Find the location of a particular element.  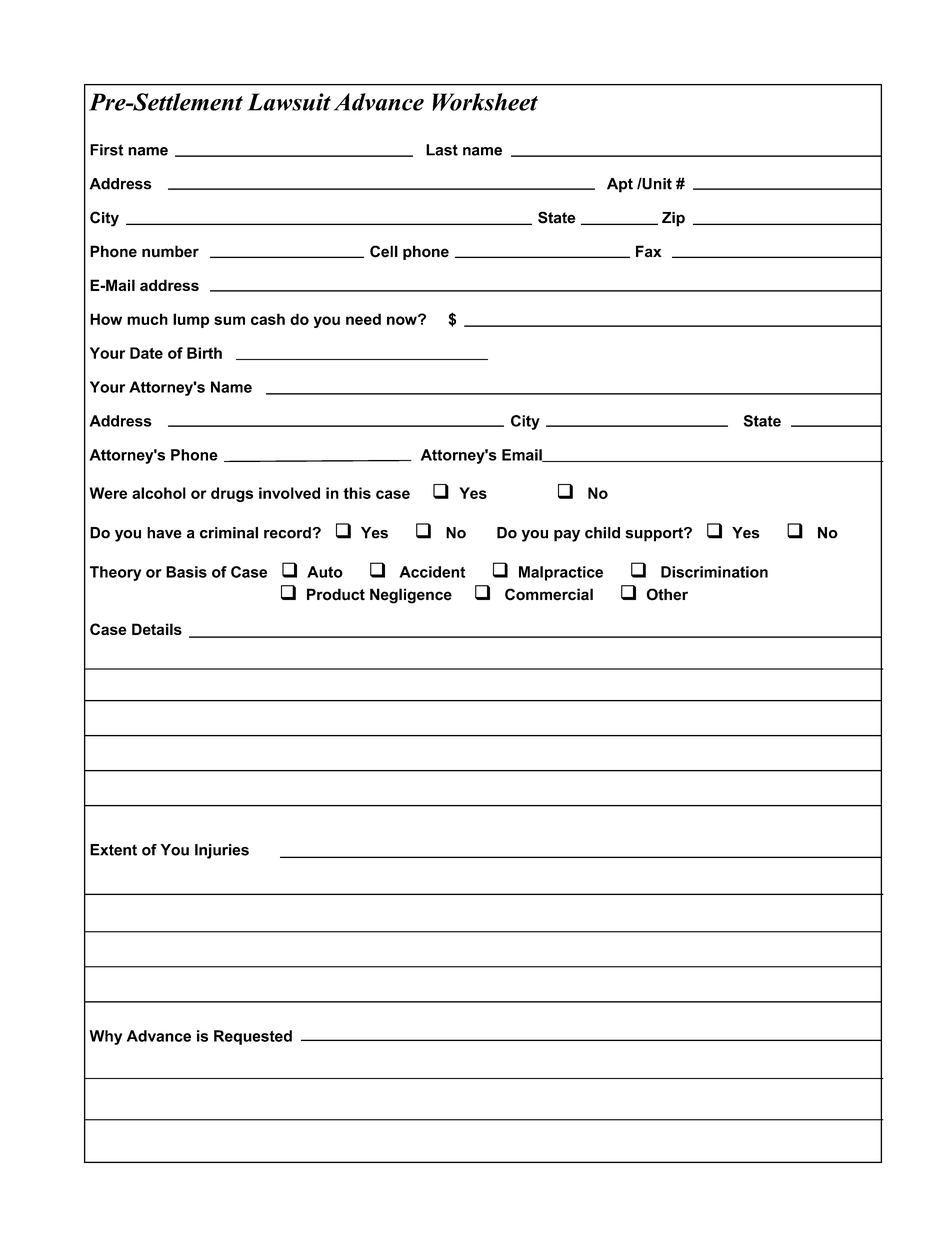

Requested is located at coordinates (253, 1037).
